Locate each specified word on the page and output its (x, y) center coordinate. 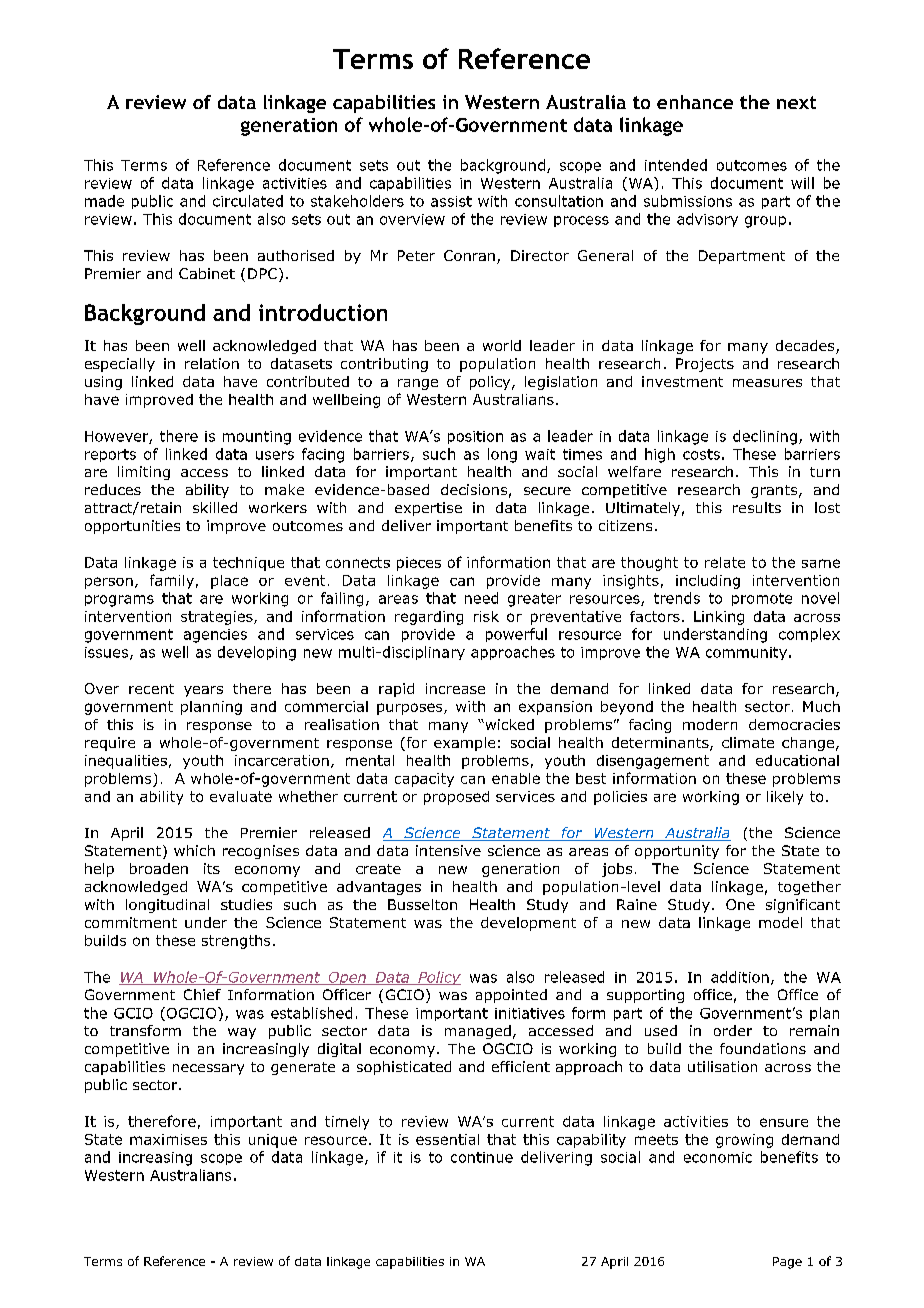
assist (451, 201)
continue (482, 1157)
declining (765, 437)
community (746, 653)
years (203, 691)
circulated (248, 201)
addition (740, 977)
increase (455, 688)
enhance (695, 102)
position (475, 437)
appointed (511, 996)
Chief (202, 994)
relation (212, 363)
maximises (168, 1139)
